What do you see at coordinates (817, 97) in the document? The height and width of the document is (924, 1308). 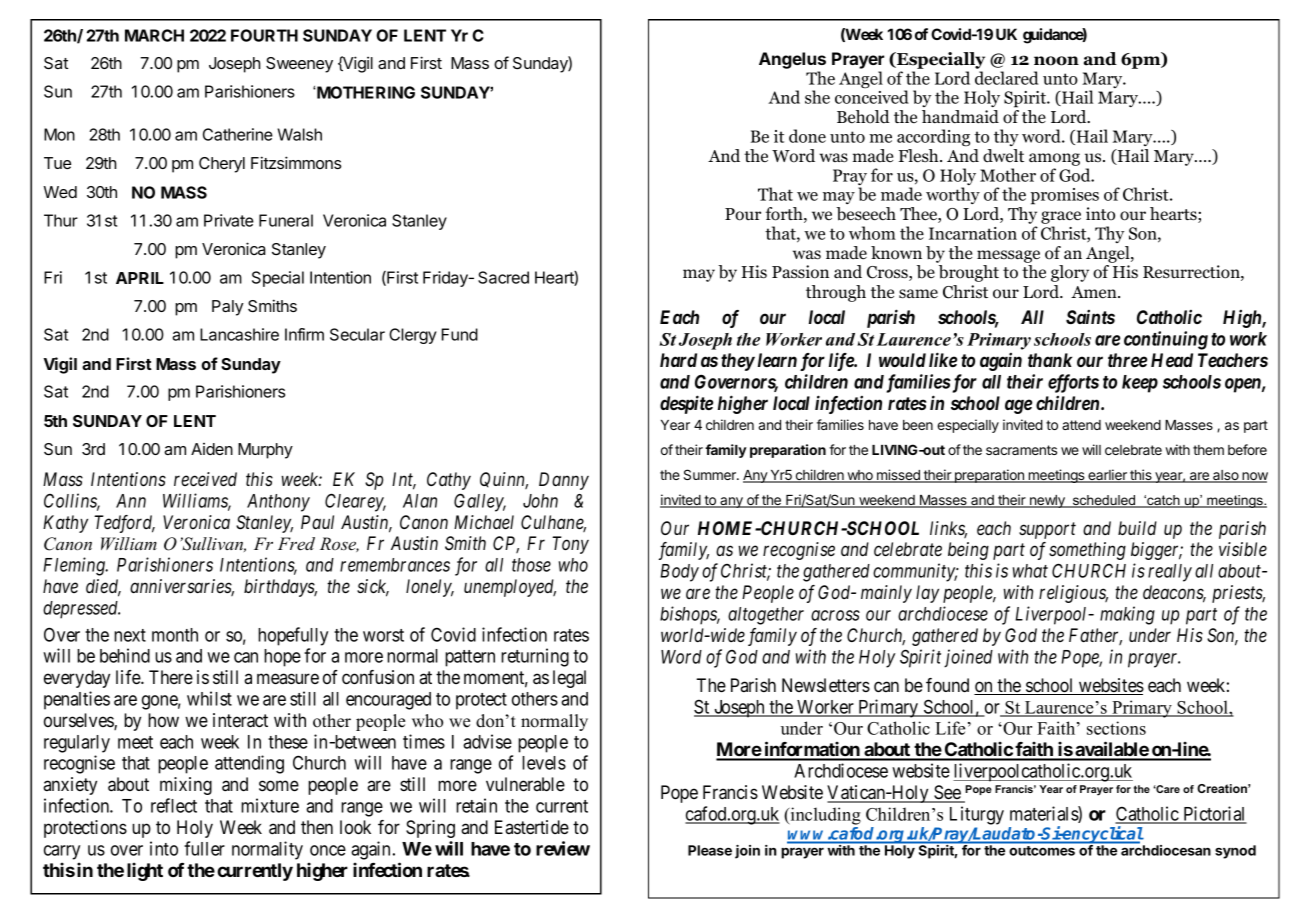 I see `she` at bounding box center [817, 97].
